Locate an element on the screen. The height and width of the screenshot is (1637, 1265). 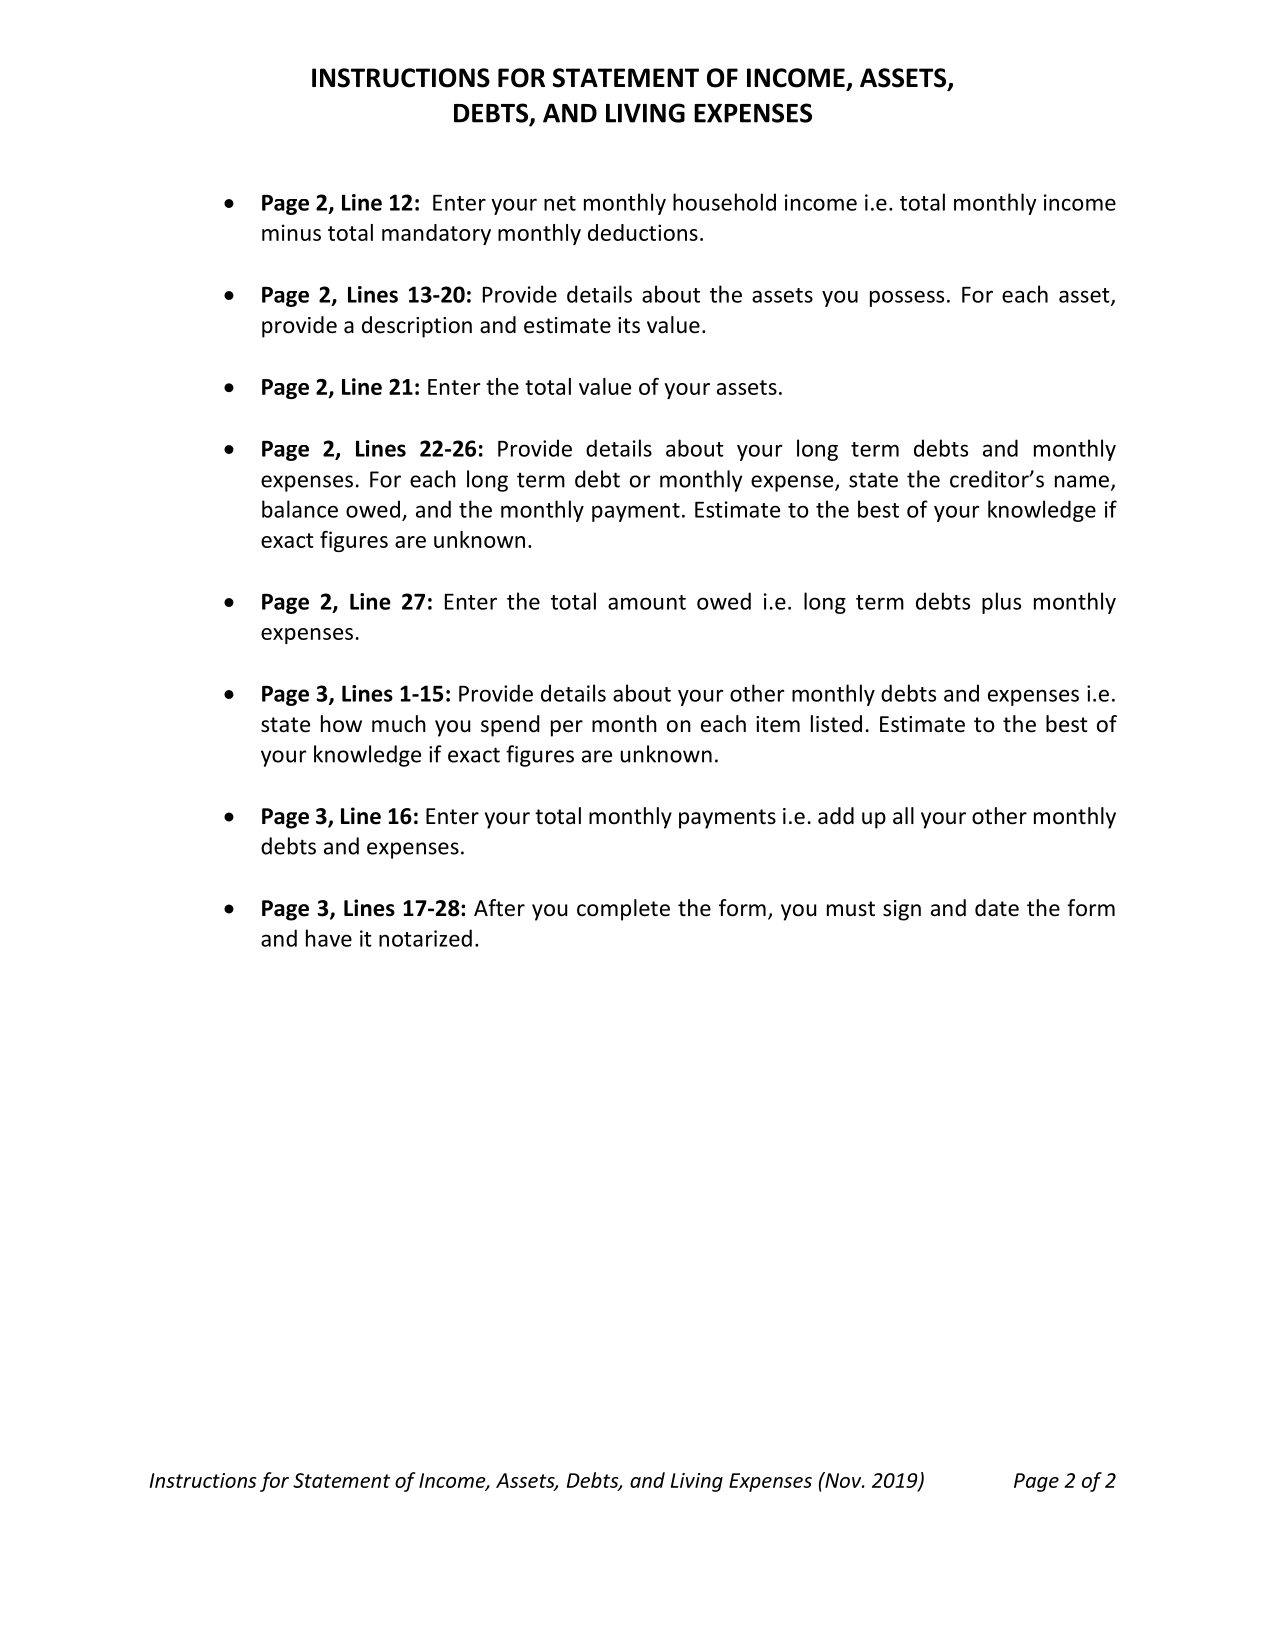
deductions is located at coordinates (643, 232).
